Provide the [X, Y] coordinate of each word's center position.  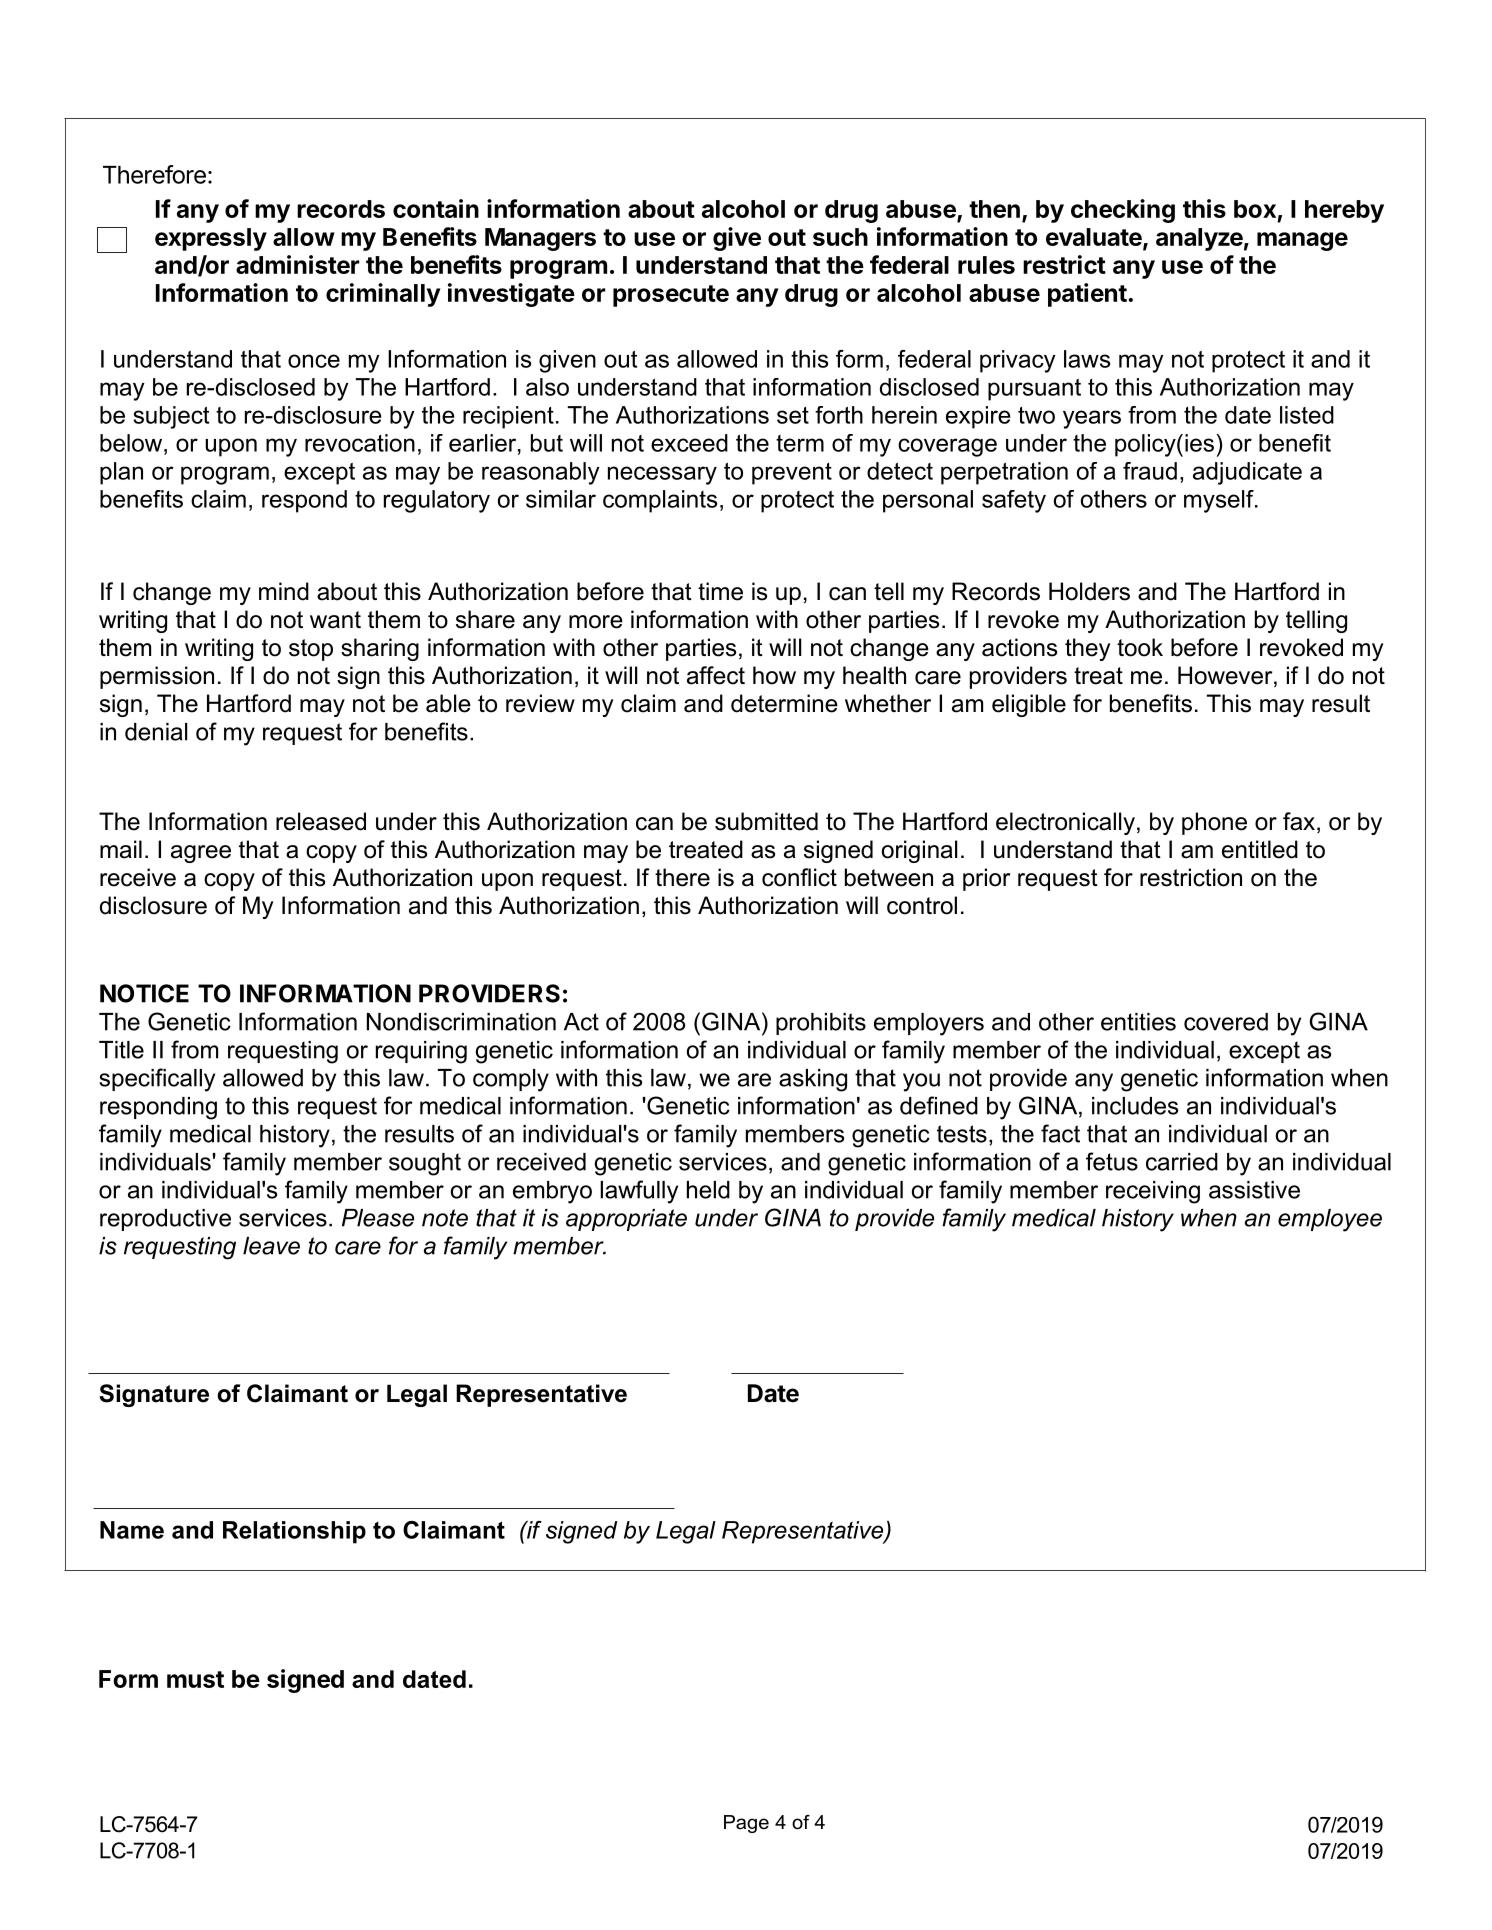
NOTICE [144, 993]
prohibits [821, 1024]
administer [298, 264]
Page [746, 1824]
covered [1226, 1022]
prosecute [671, 296]
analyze [1199, 239]
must [195, 1679]
